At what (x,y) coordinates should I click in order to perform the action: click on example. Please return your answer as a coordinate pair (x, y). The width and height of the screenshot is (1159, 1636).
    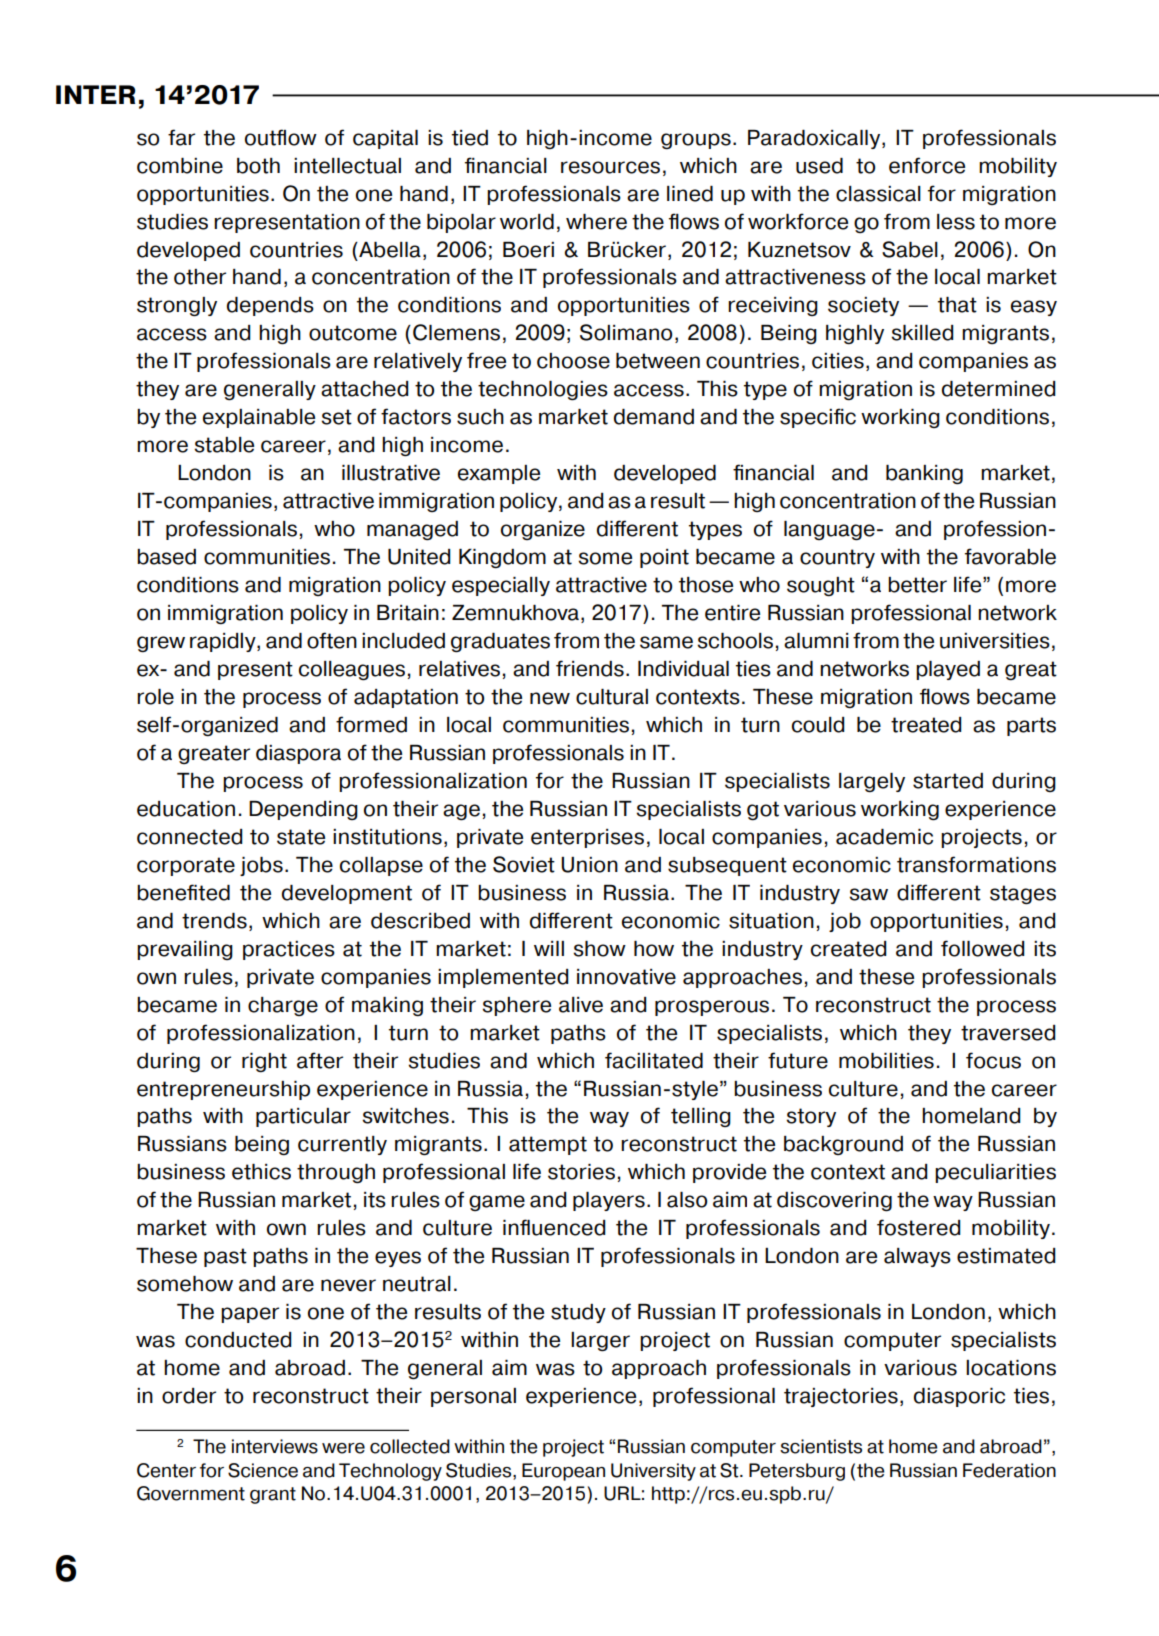
    Looking at the image, I should click on (499, 474).
